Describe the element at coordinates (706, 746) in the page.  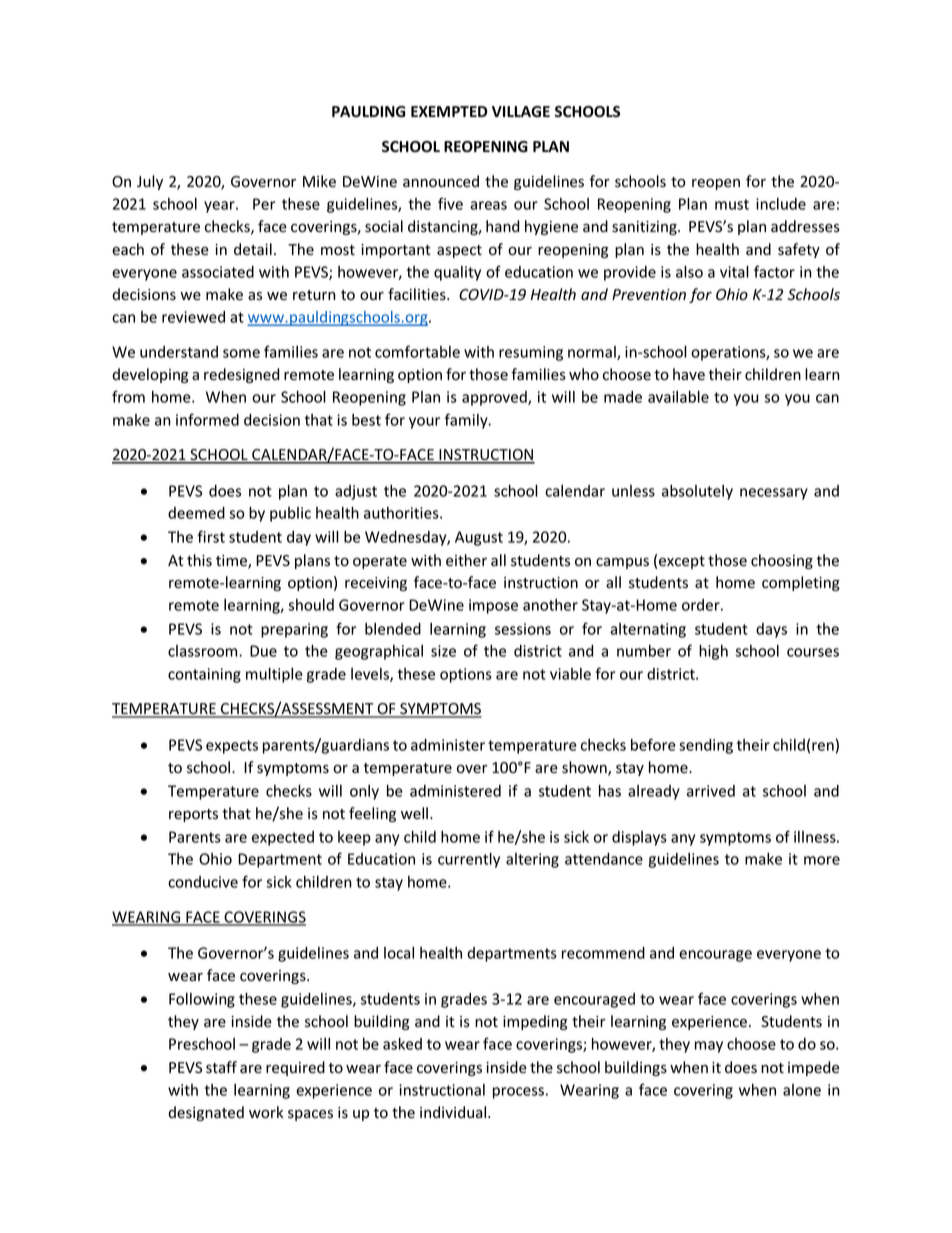
I see `sending` at that location.
